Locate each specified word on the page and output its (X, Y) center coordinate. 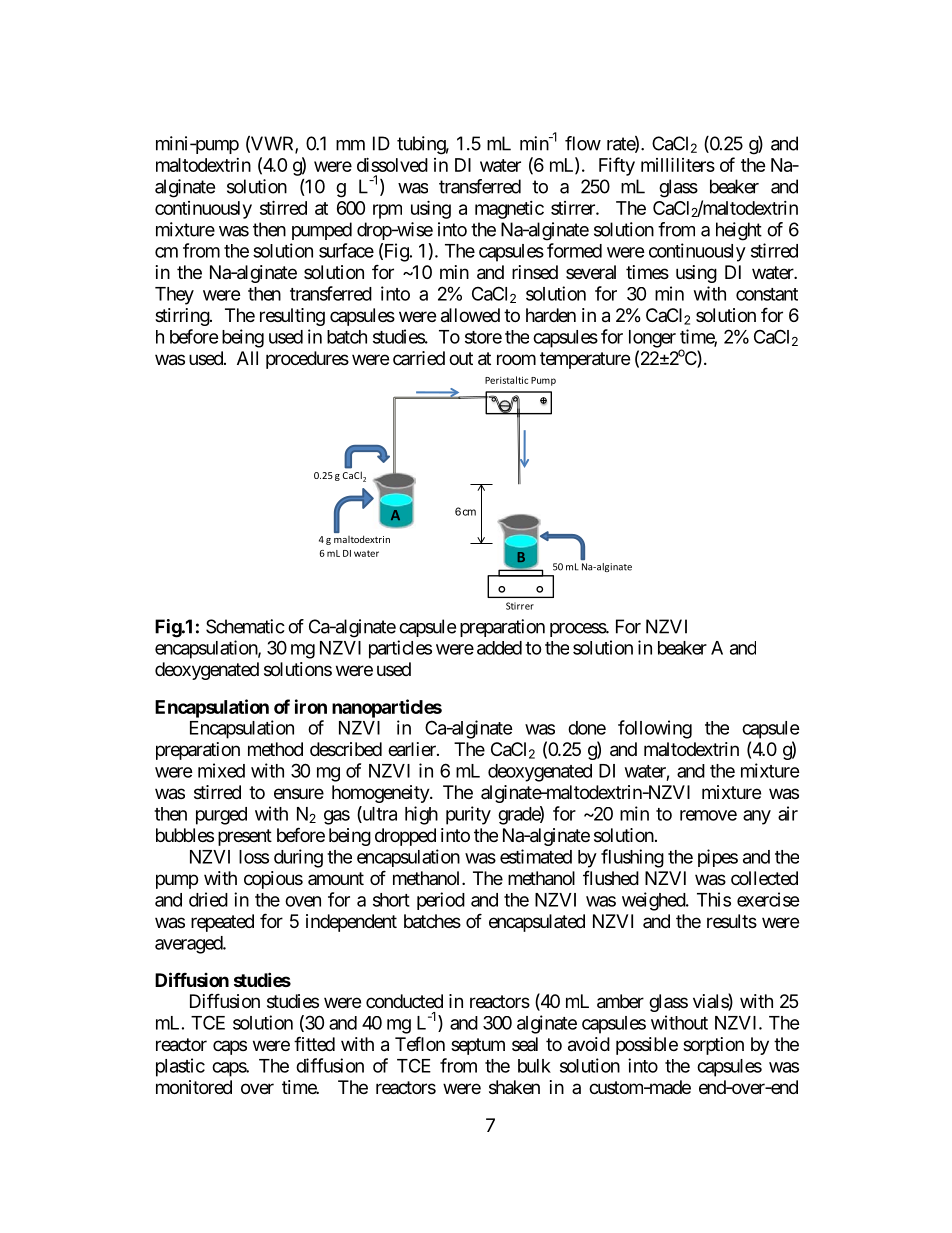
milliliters (678, 164)
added (499, 648)
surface (346, 250)
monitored (194, 1087)
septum (478, 1046)
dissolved (392, 164)
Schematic (245, 626)
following (655, 729)
